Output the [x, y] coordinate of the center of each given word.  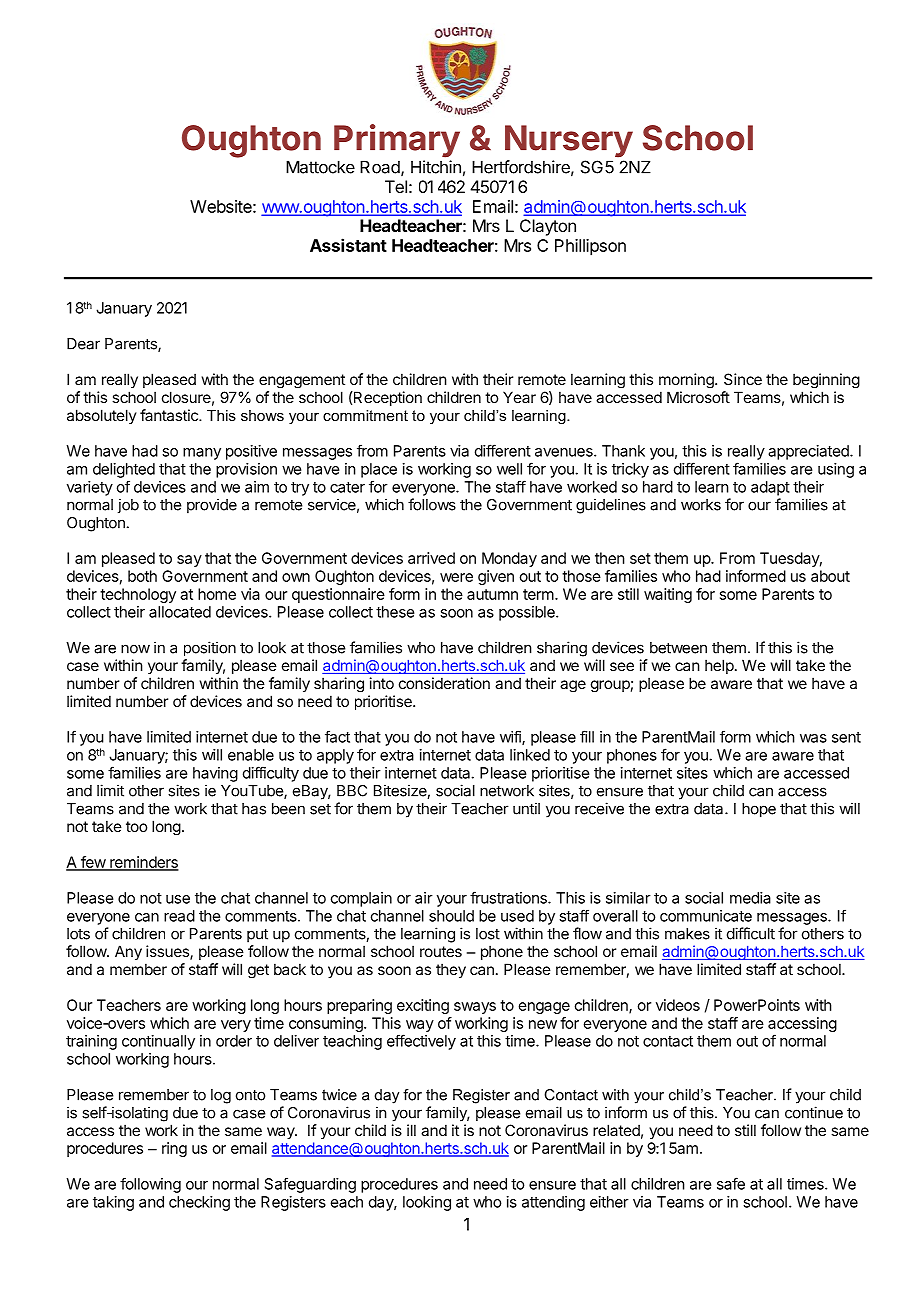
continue [814, 1112]
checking [199, 1203]
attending [553, 1203]
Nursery [569, 141]
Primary [397, 141]
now [135, 649]
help [719, 666]
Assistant [348, 245]
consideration [444, 683]
